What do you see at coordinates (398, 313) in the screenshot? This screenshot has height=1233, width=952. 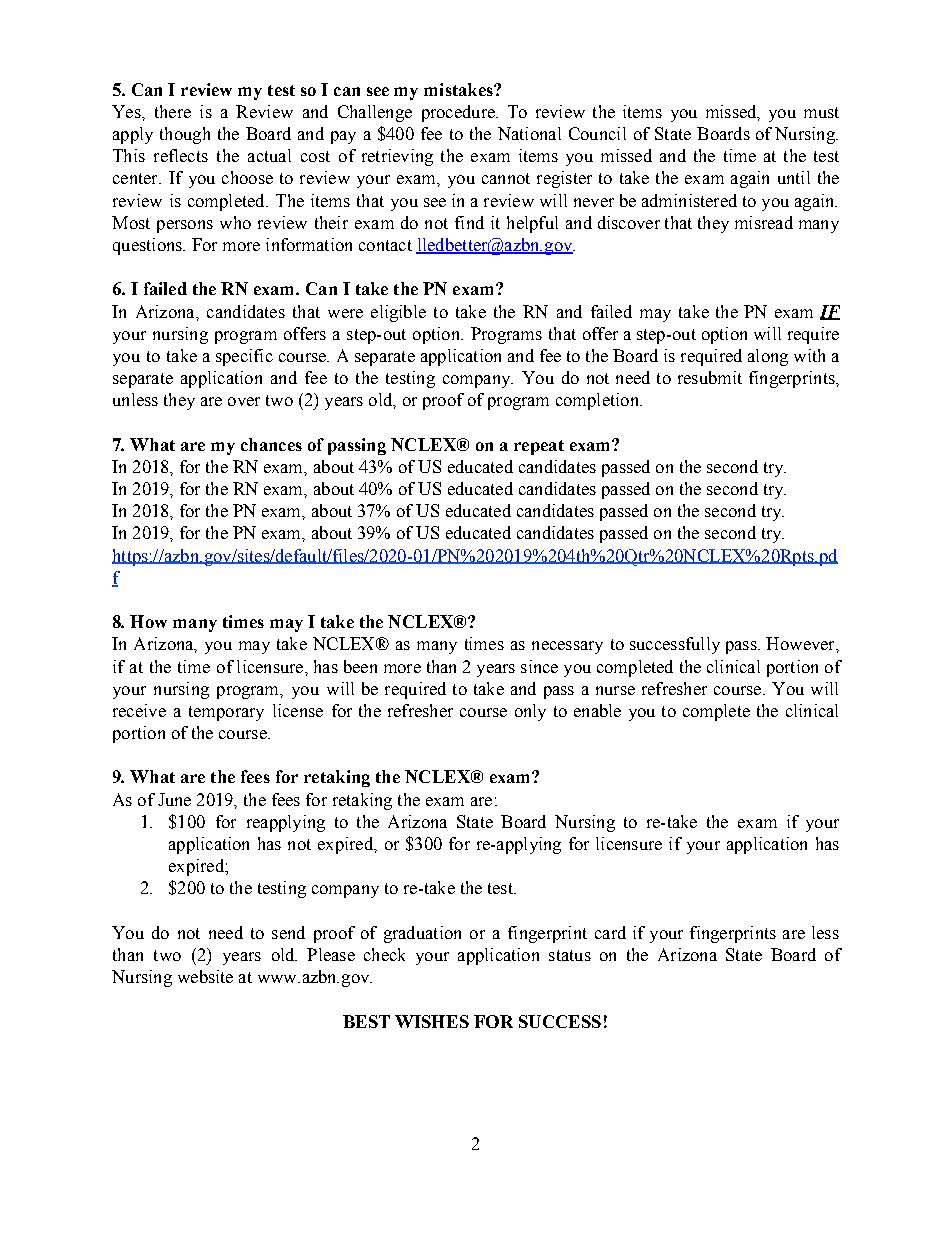 I see `eligible` at bounding box center [398, 313].
